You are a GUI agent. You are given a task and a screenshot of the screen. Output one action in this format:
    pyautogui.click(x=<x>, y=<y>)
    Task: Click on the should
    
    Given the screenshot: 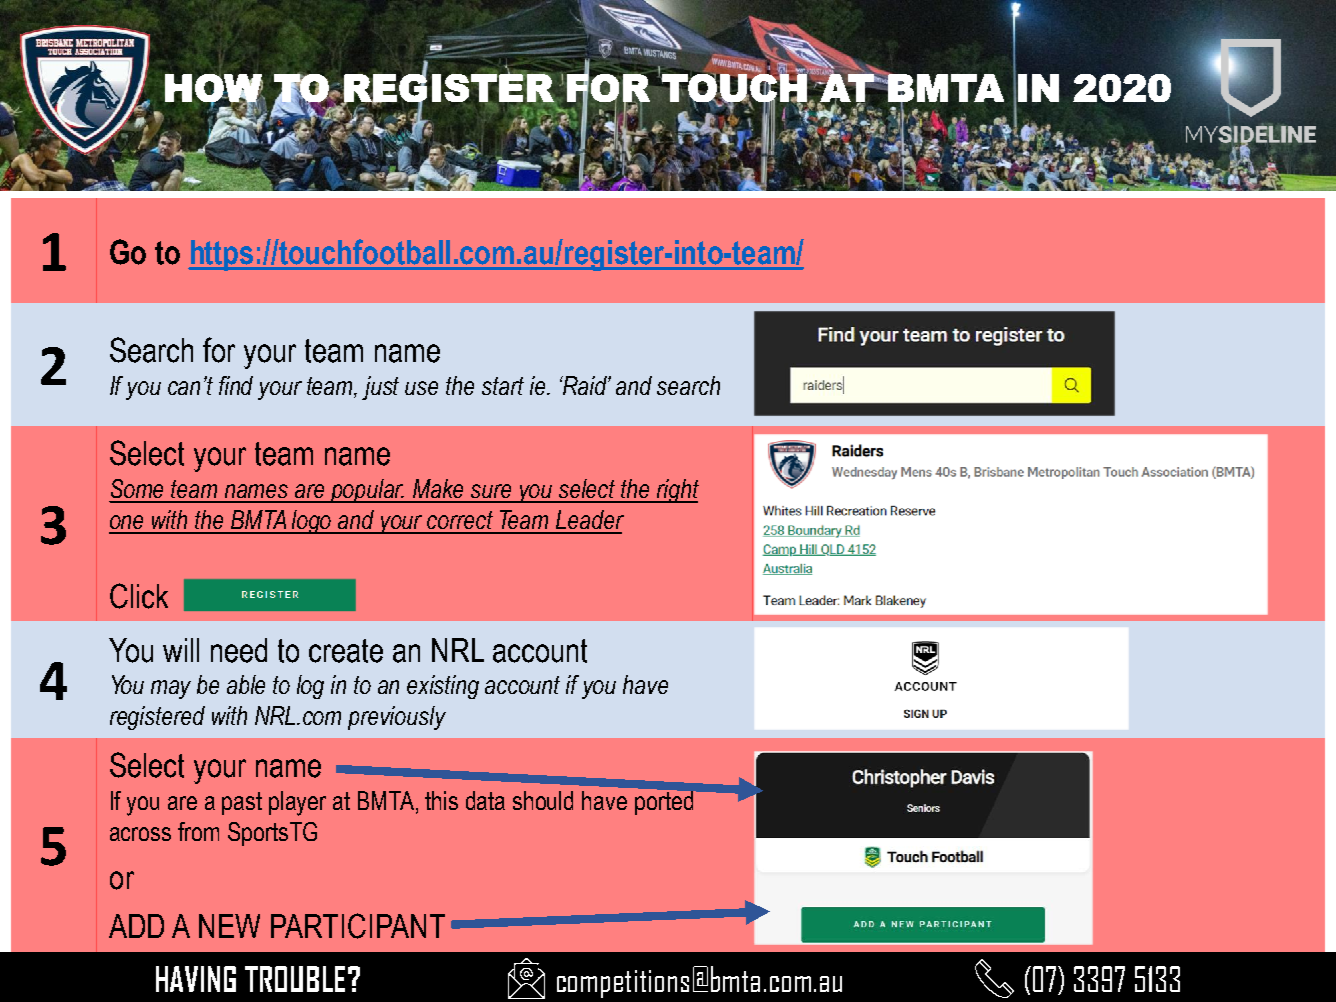 What is the action you would take?
    pyautogui.click(x=543, y=800)
